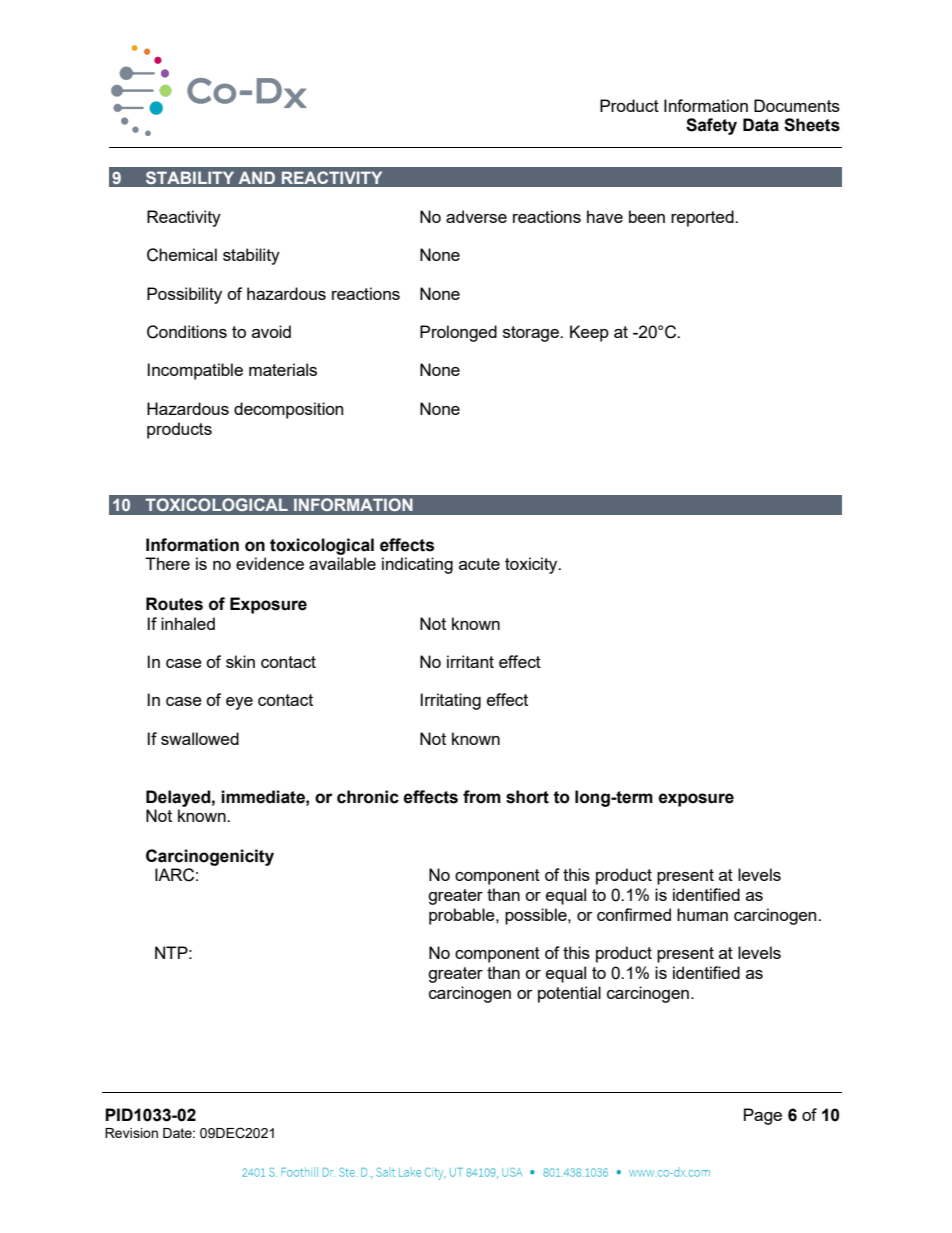 The height and width of the screenshot is (1233, 952). Describe the element at coordinates (482, 797) in the screenshot. I see `from` at that location.
